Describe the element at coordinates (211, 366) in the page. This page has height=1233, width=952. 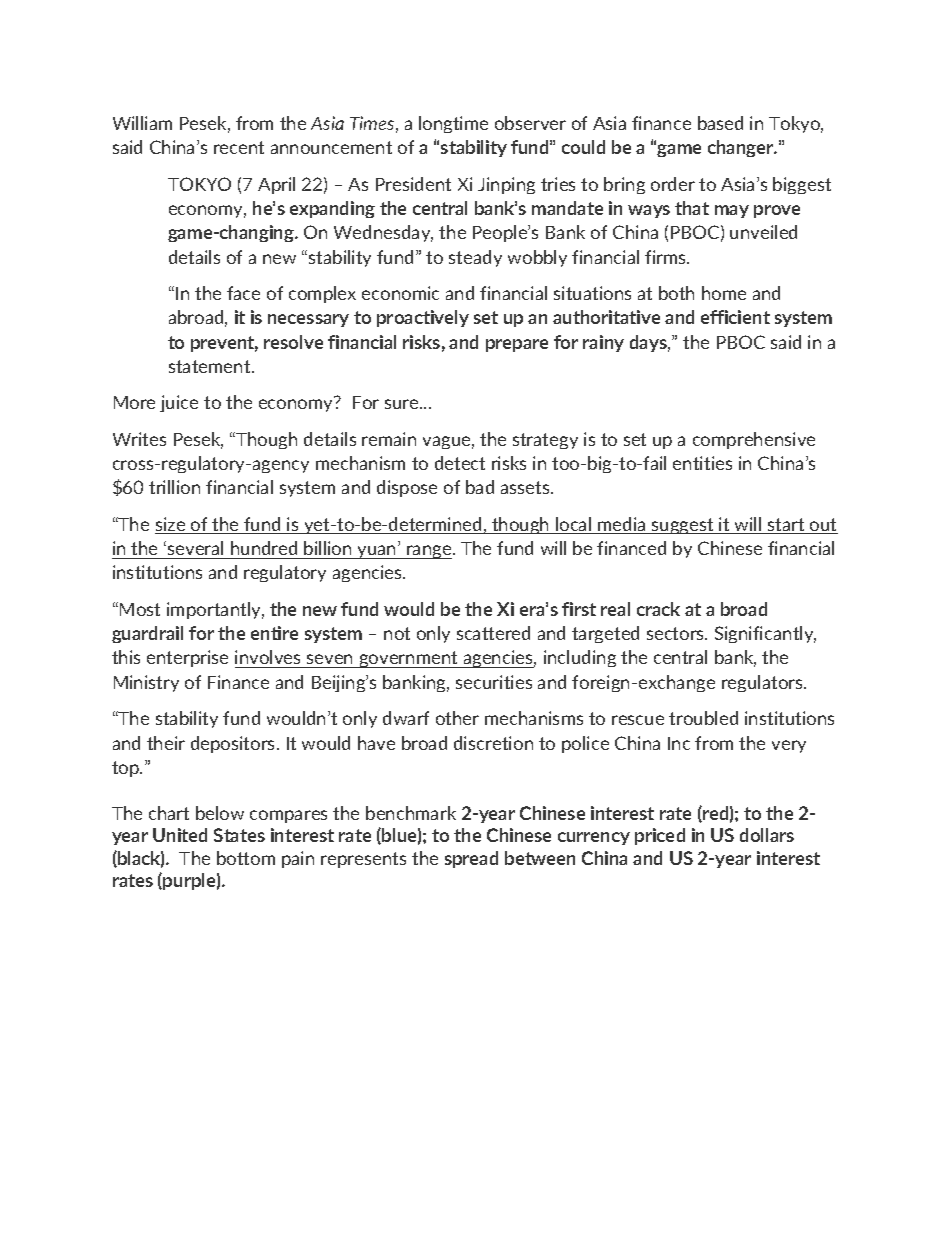
I see `statement` at that location.
